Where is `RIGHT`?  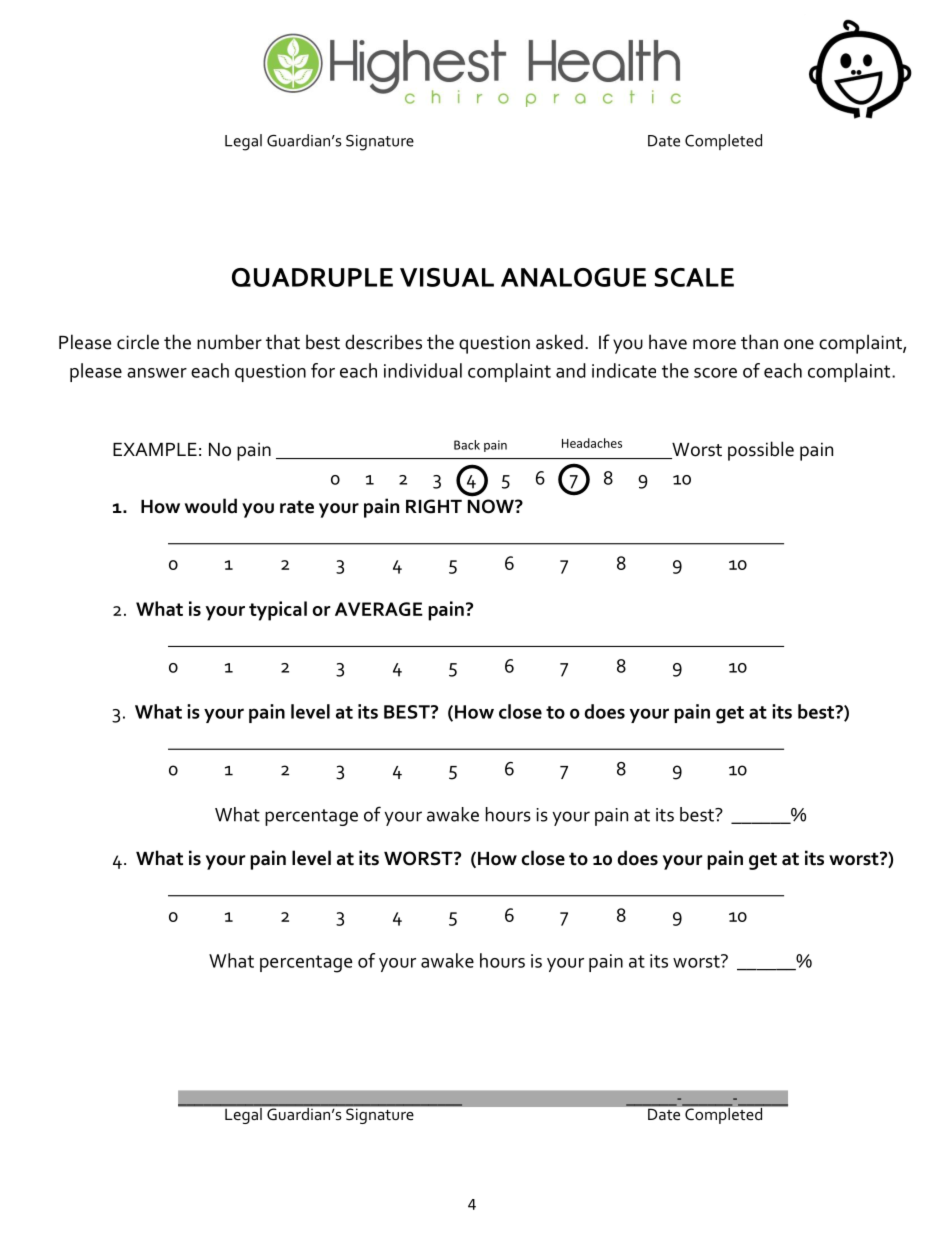 RIGHT is located at coordinates (434, 506).
